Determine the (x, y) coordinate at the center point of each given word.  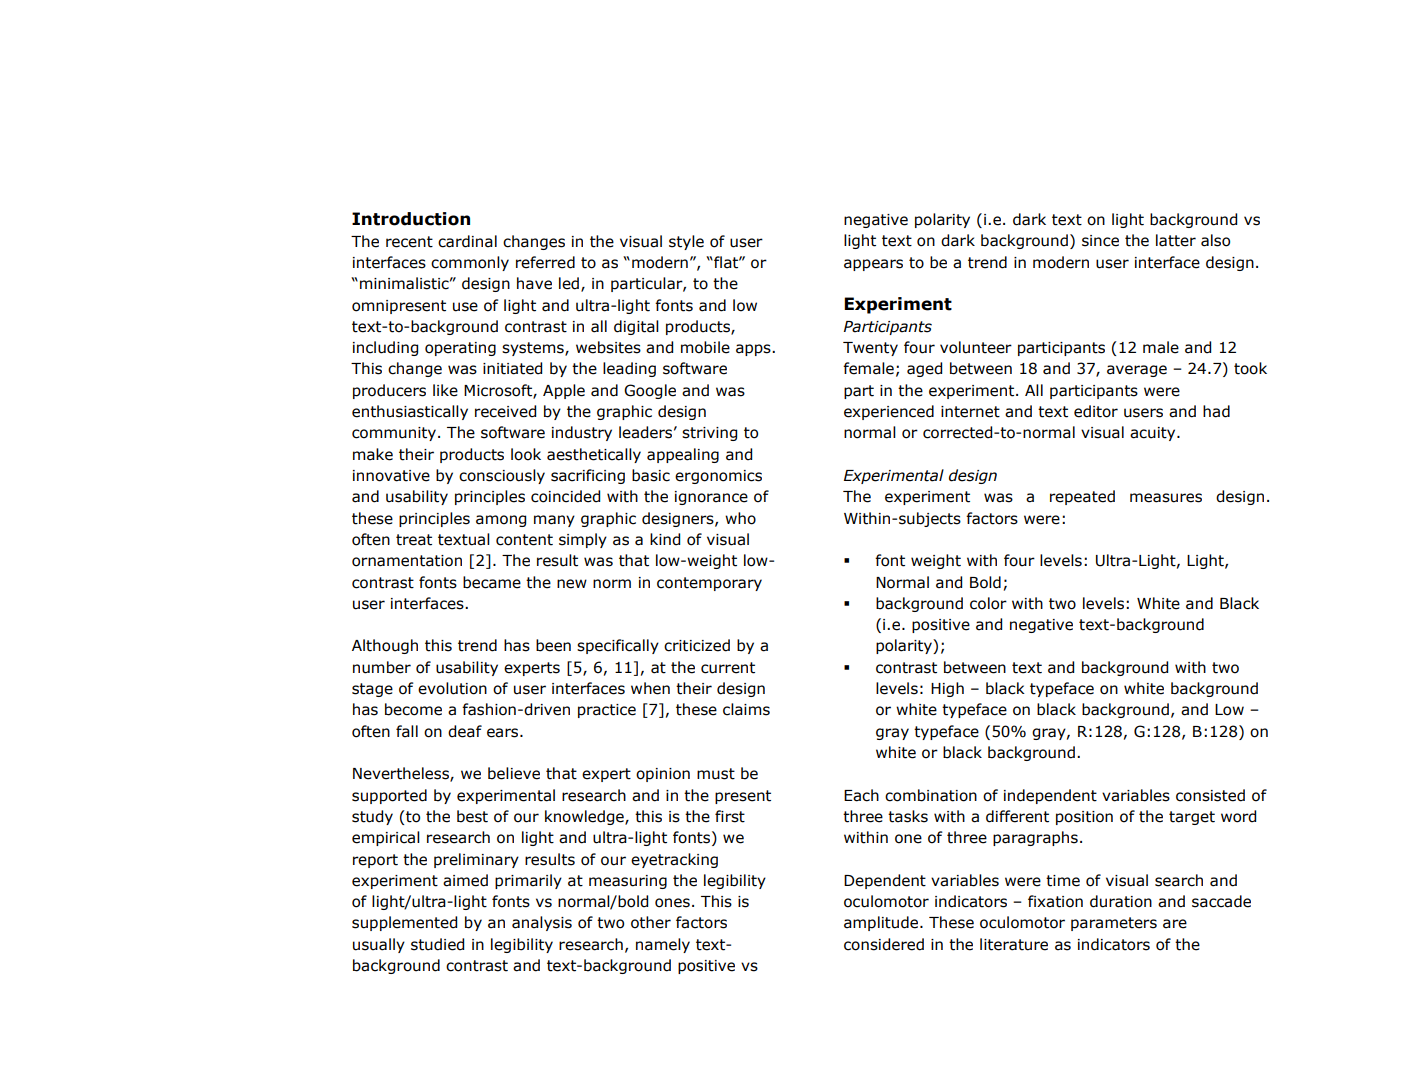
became (492, 582)
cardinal (467, 241)
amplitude (881, 923)
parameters (1114, 924)
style (686, 242)
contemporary (709, 584)
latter (1176, 240)
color (988, 603)
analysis (542, 923)
